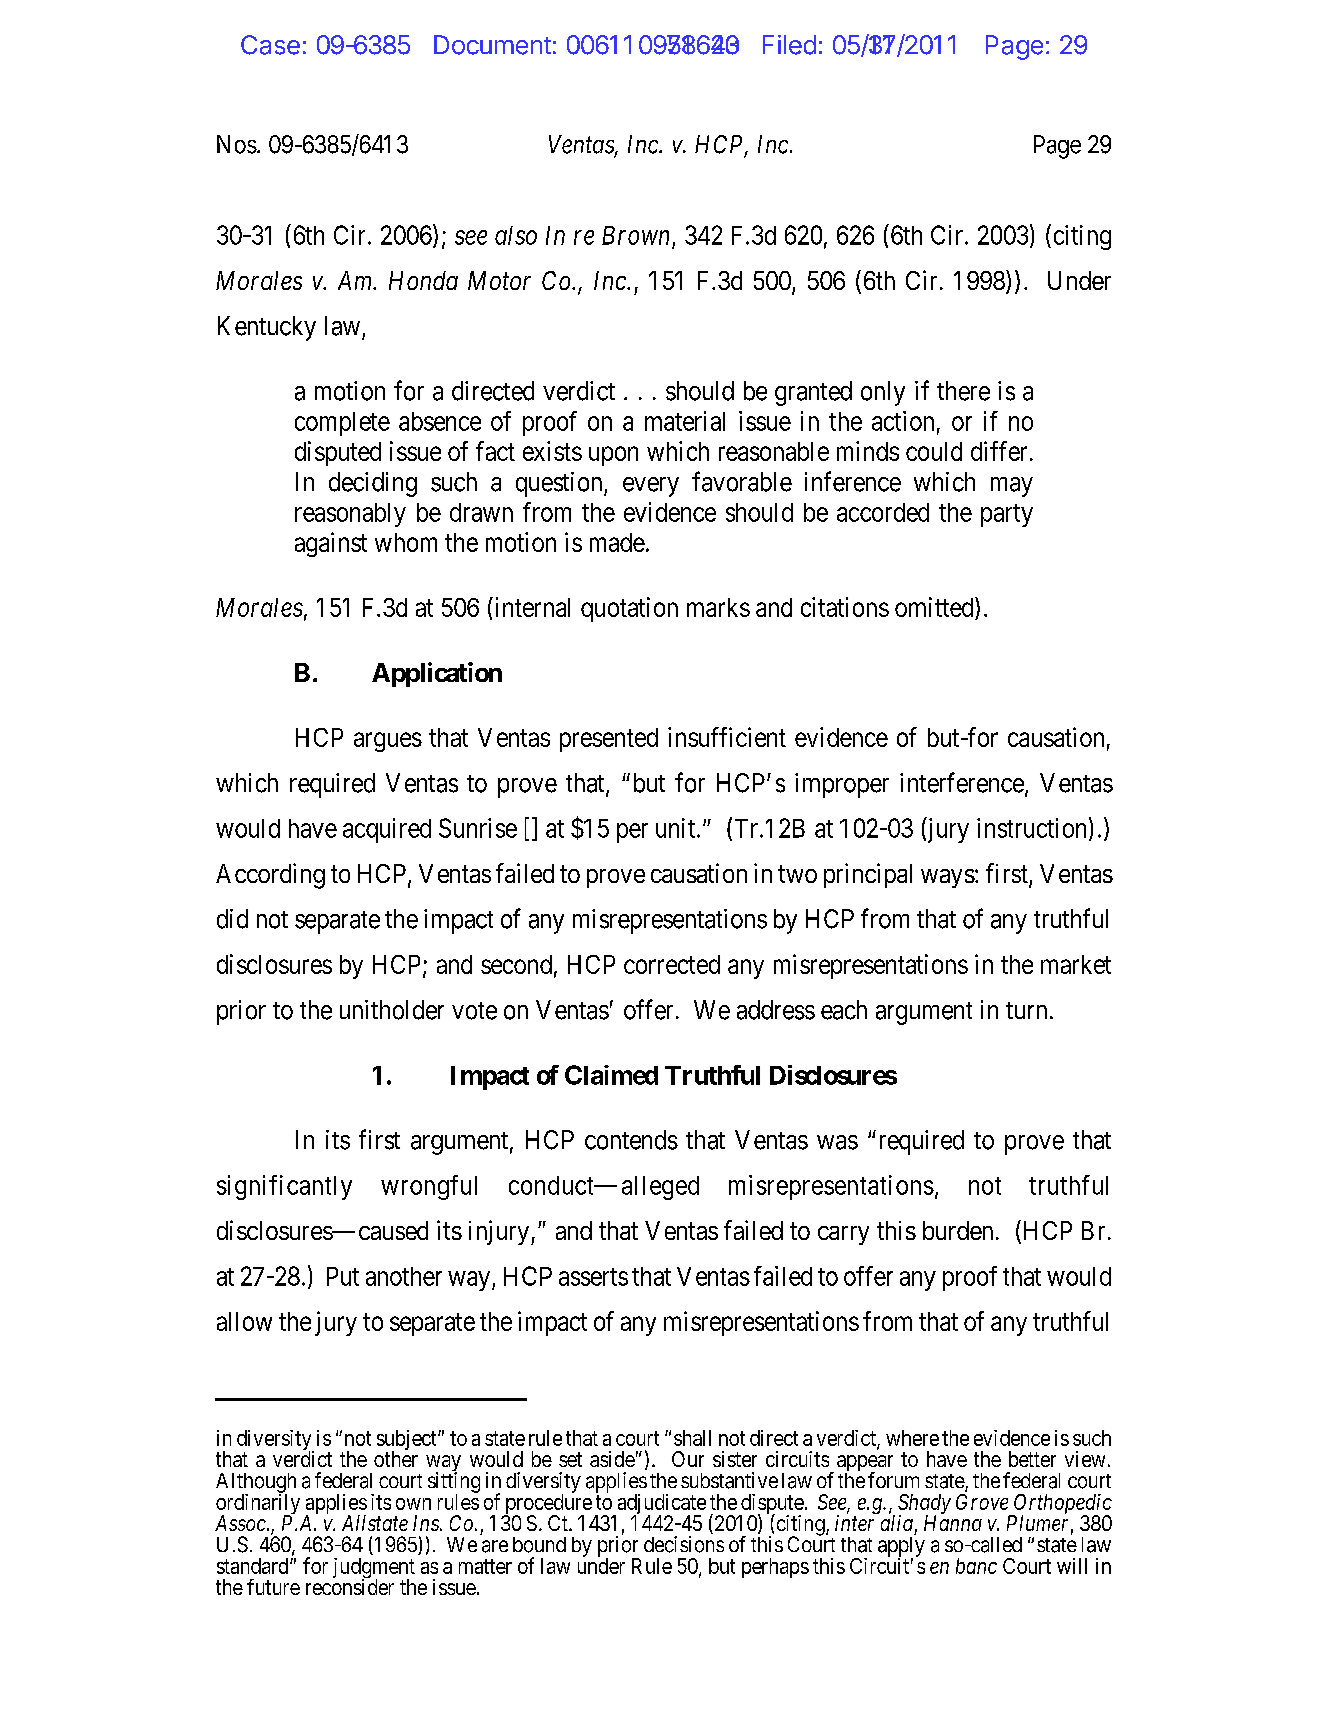  What do you see at coordinates (672, 964) in the screenshot?
I see `corrected` at bounding box center [672, 964].
